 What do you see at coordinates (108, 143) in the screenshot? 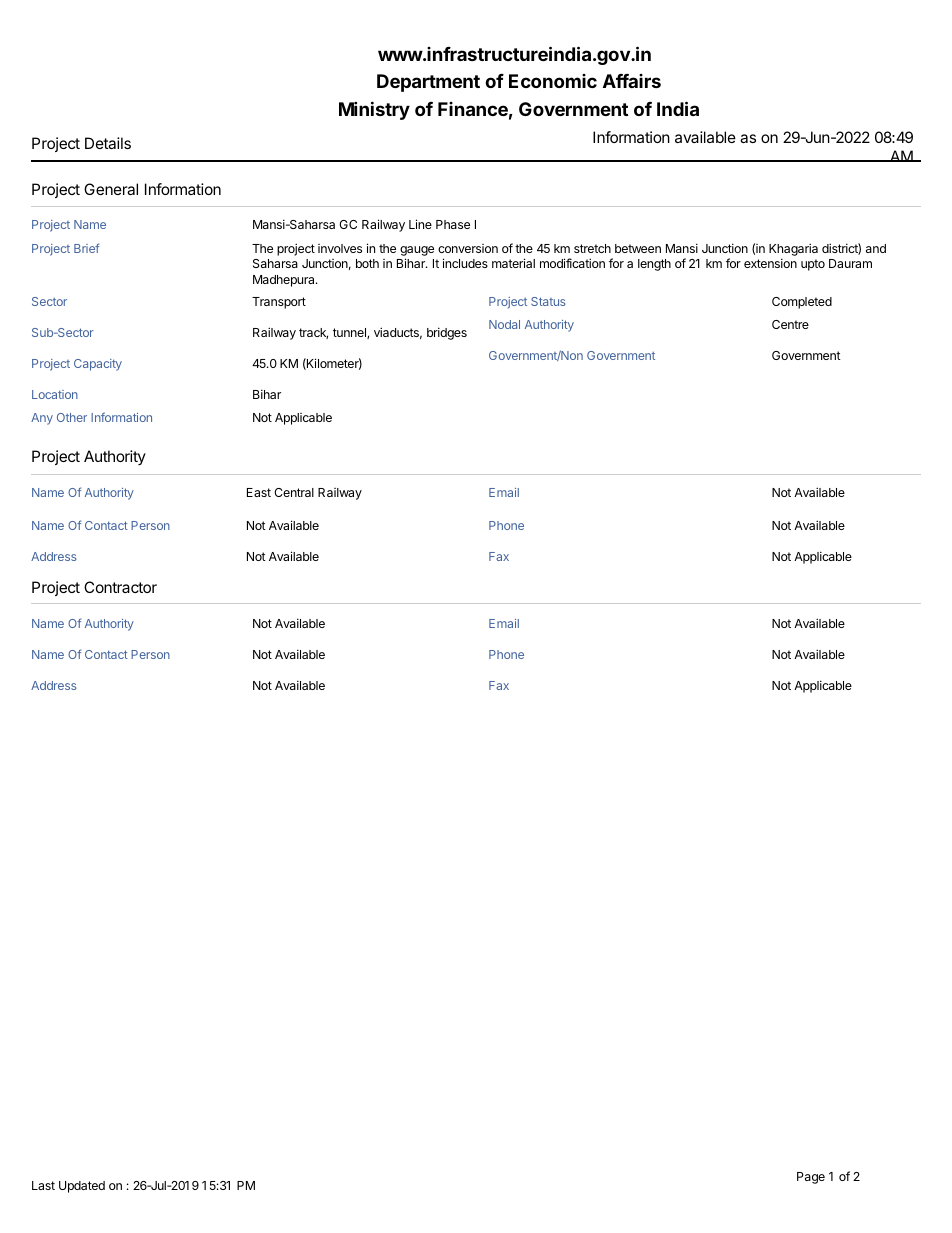
I see `Details` at bounding box center [108, 143].
